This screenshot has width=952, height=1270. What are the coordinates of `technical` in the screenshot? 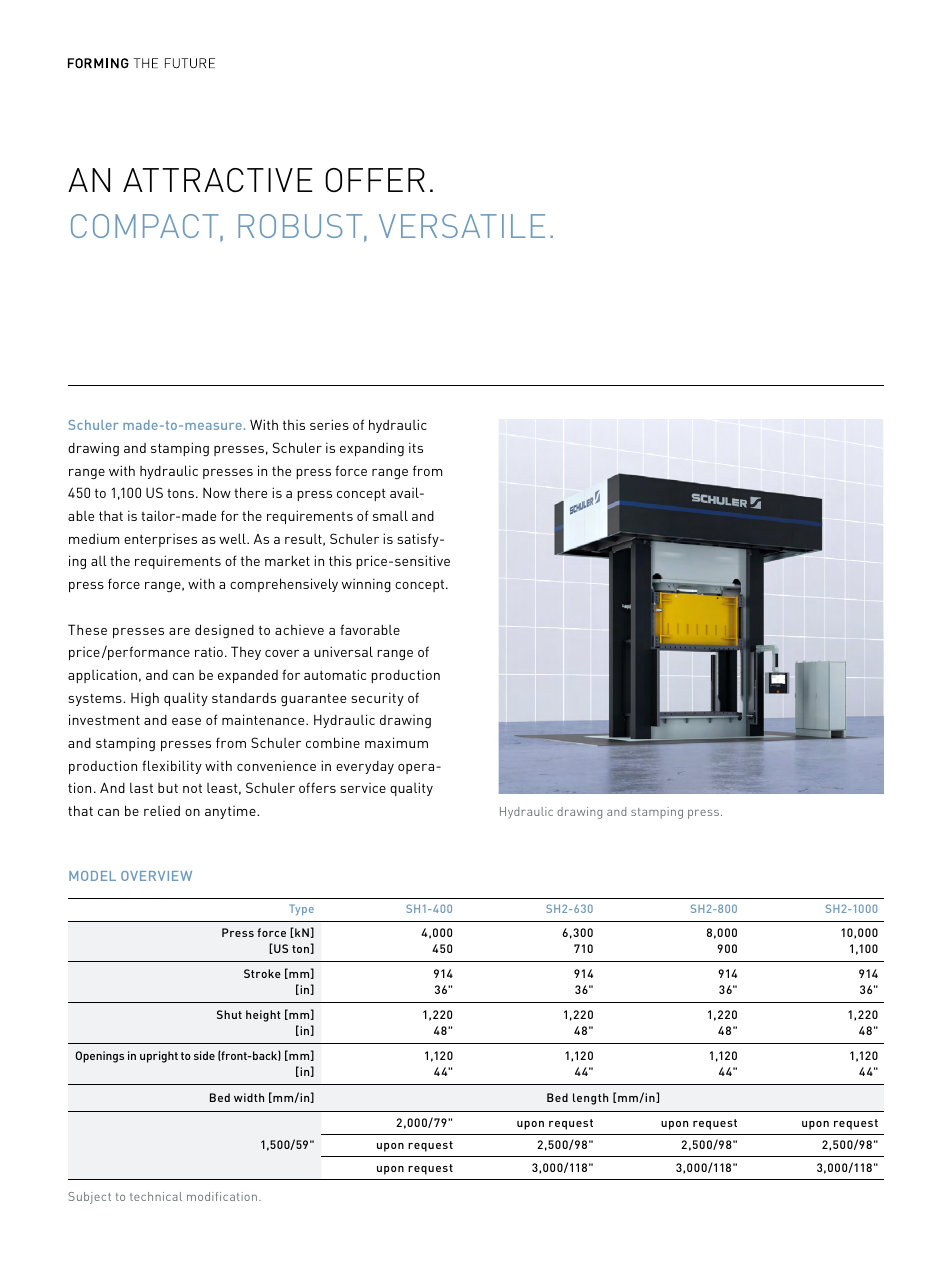 It's located at (156, 1196).
